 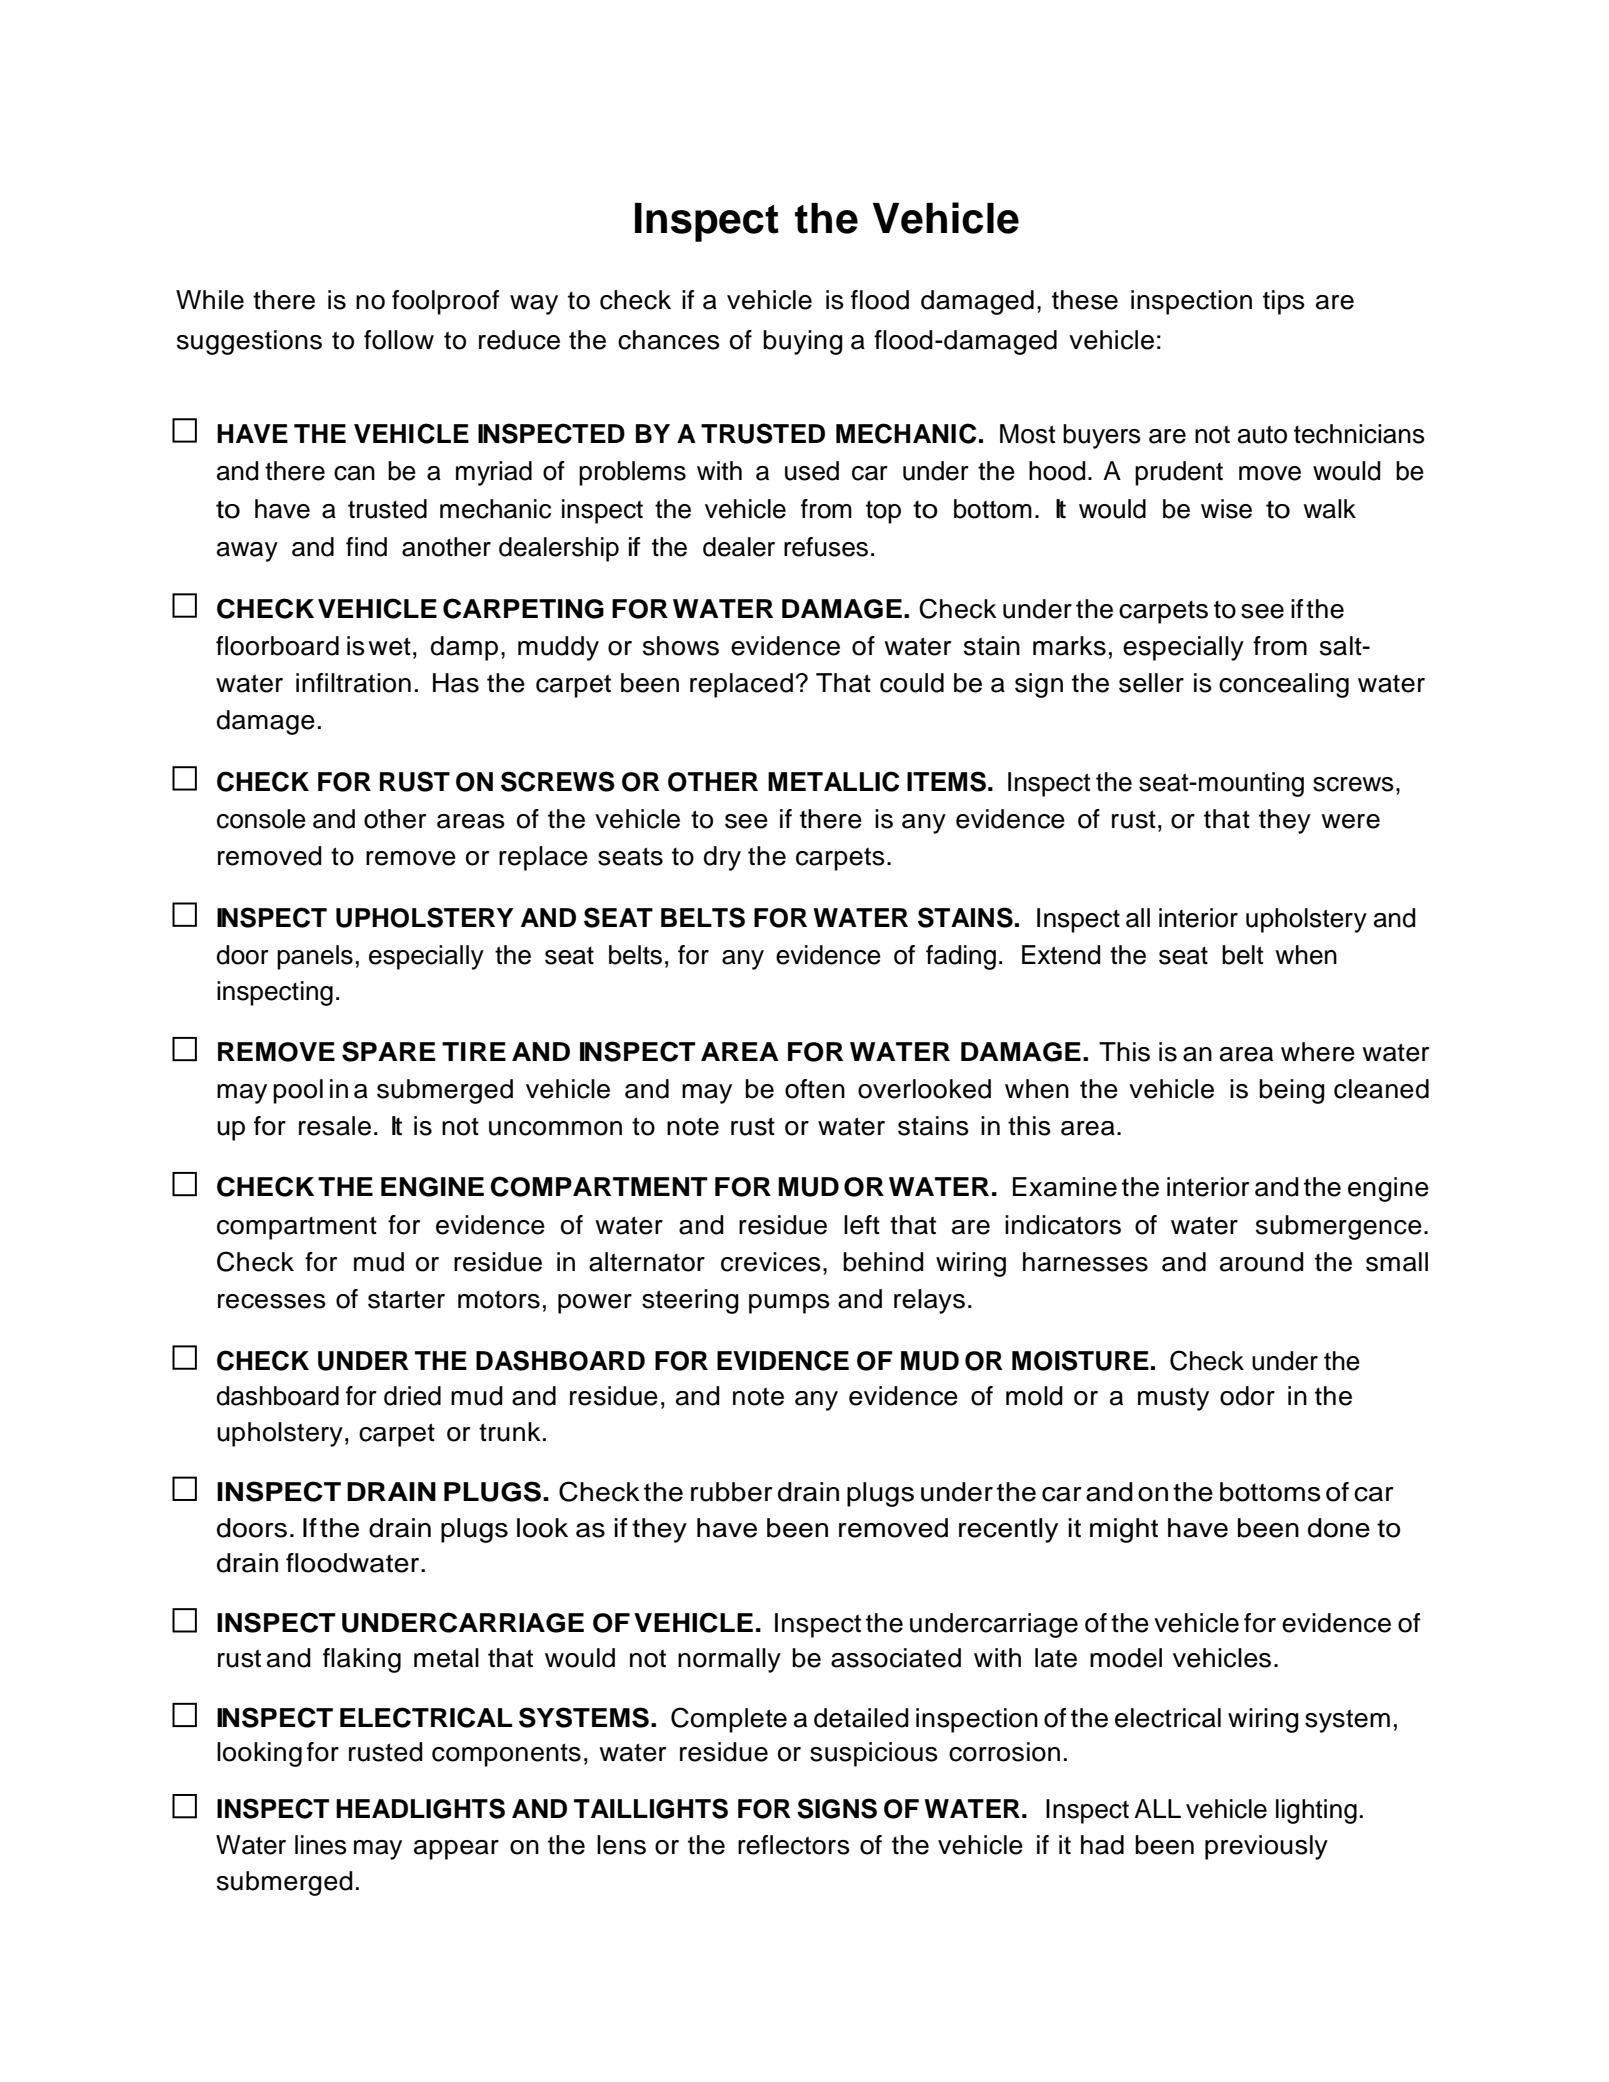 What do you see at coordinates (1292, 1091) in the screenshot?
I see `being` at bounding box center [1292, 1091].
